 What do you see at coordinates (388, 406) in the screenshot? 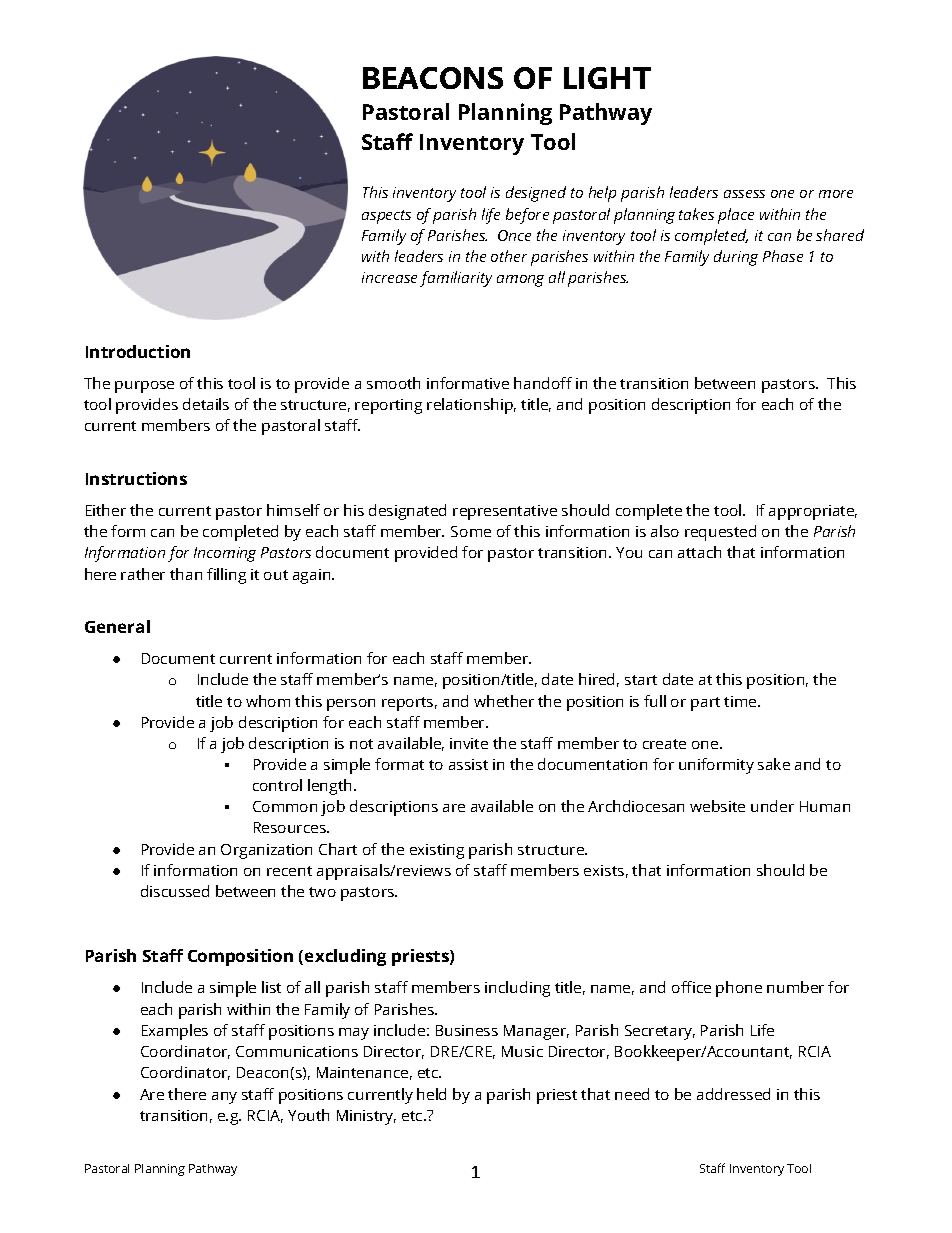
I see `reporting` at bounding box center [388, 406].
